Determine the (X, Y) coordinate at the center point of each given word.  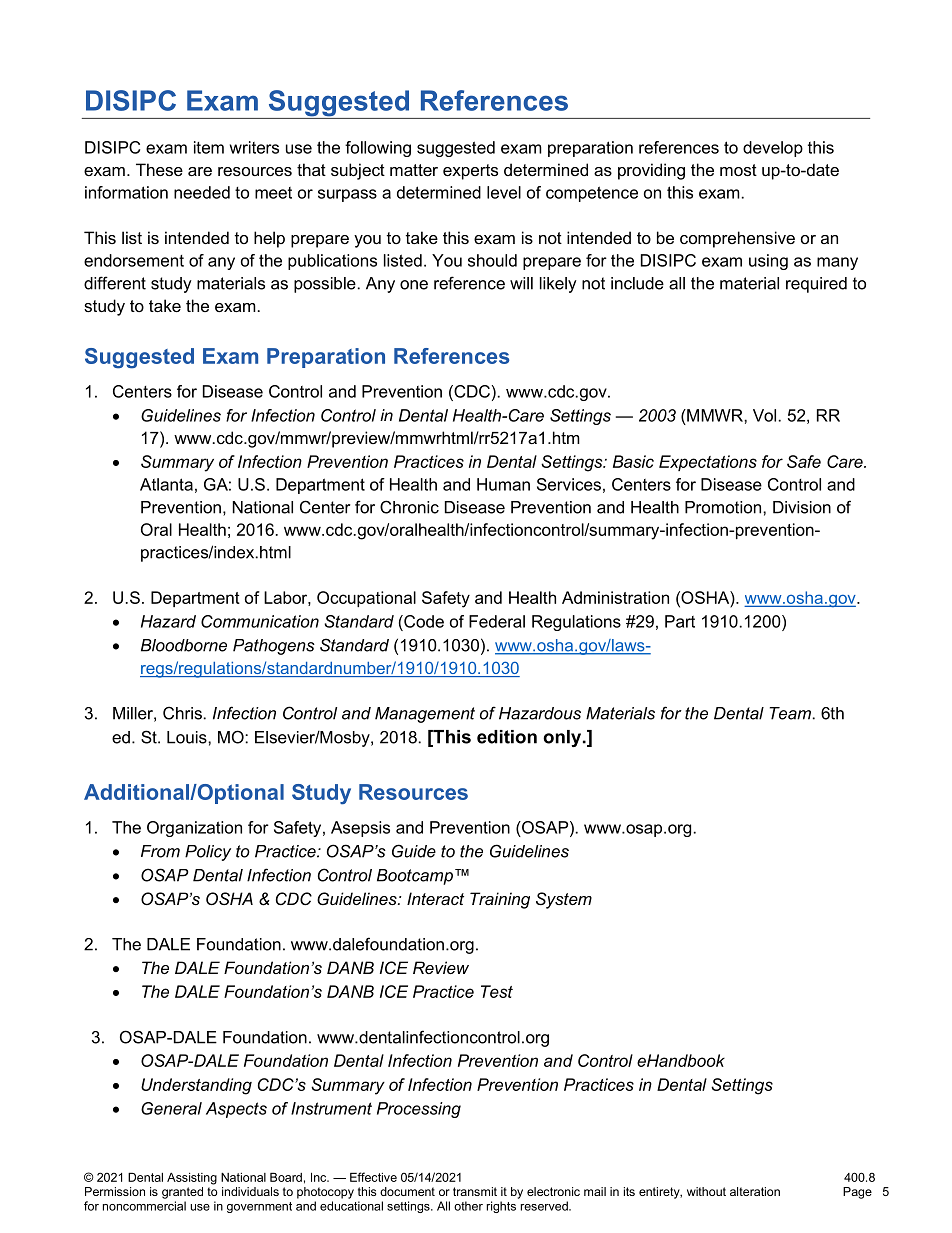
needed (202, 192)
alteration (755, 1191)
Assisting (192, 1178)
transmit (475, 1191)
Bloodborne (184, 645)
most (738, 170)
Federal (497, 621)
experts (470, 172)
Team (790, 713)
